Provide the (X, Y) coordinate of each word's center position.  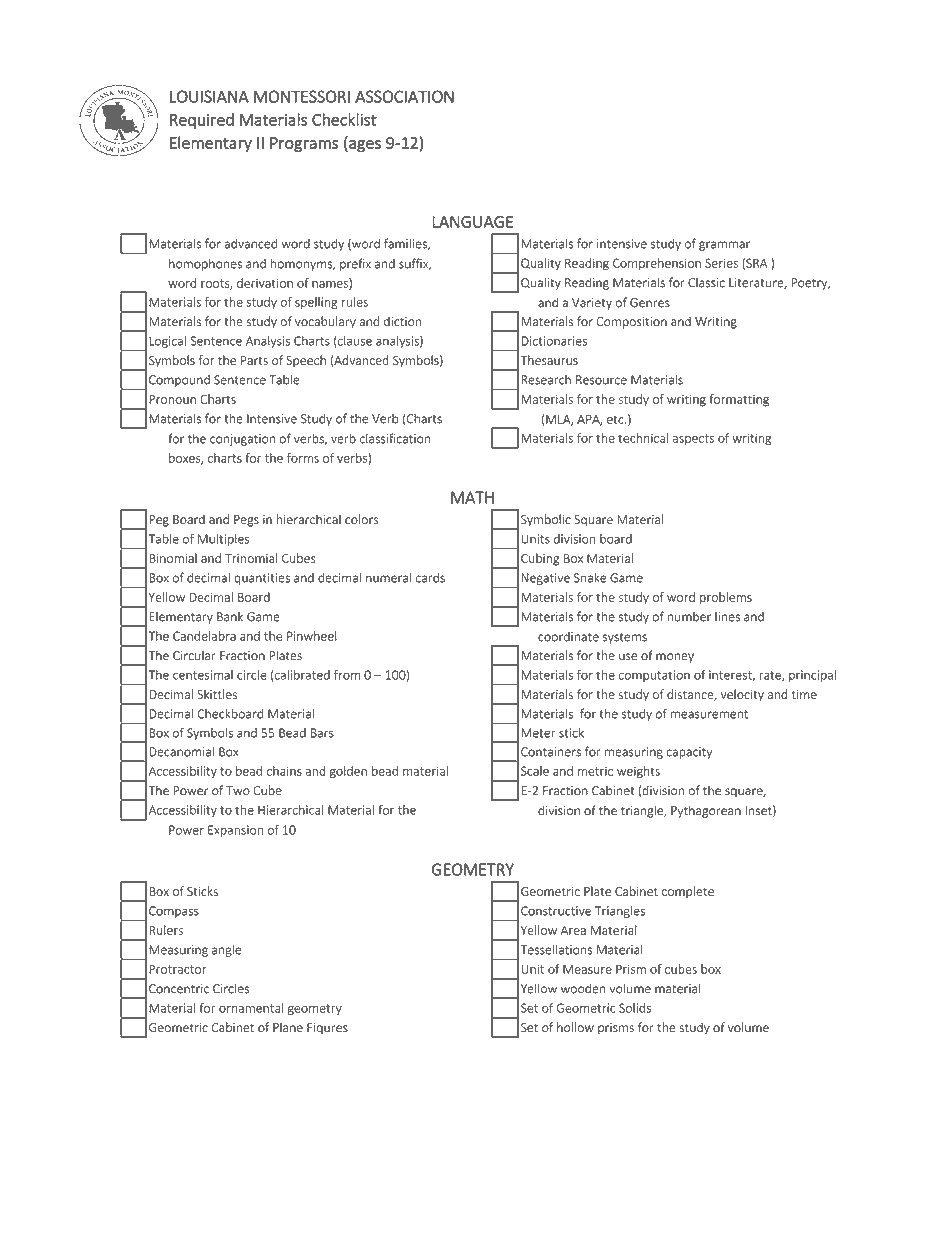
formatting (739, 400)
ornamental (251, 1008)
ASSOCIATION (404, 96)
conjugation (242, 440)
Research (546, 380)
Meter (538, 733)
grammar (724, 246)
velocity (742, 695)
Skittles (217, 694)
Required (202, 121)
